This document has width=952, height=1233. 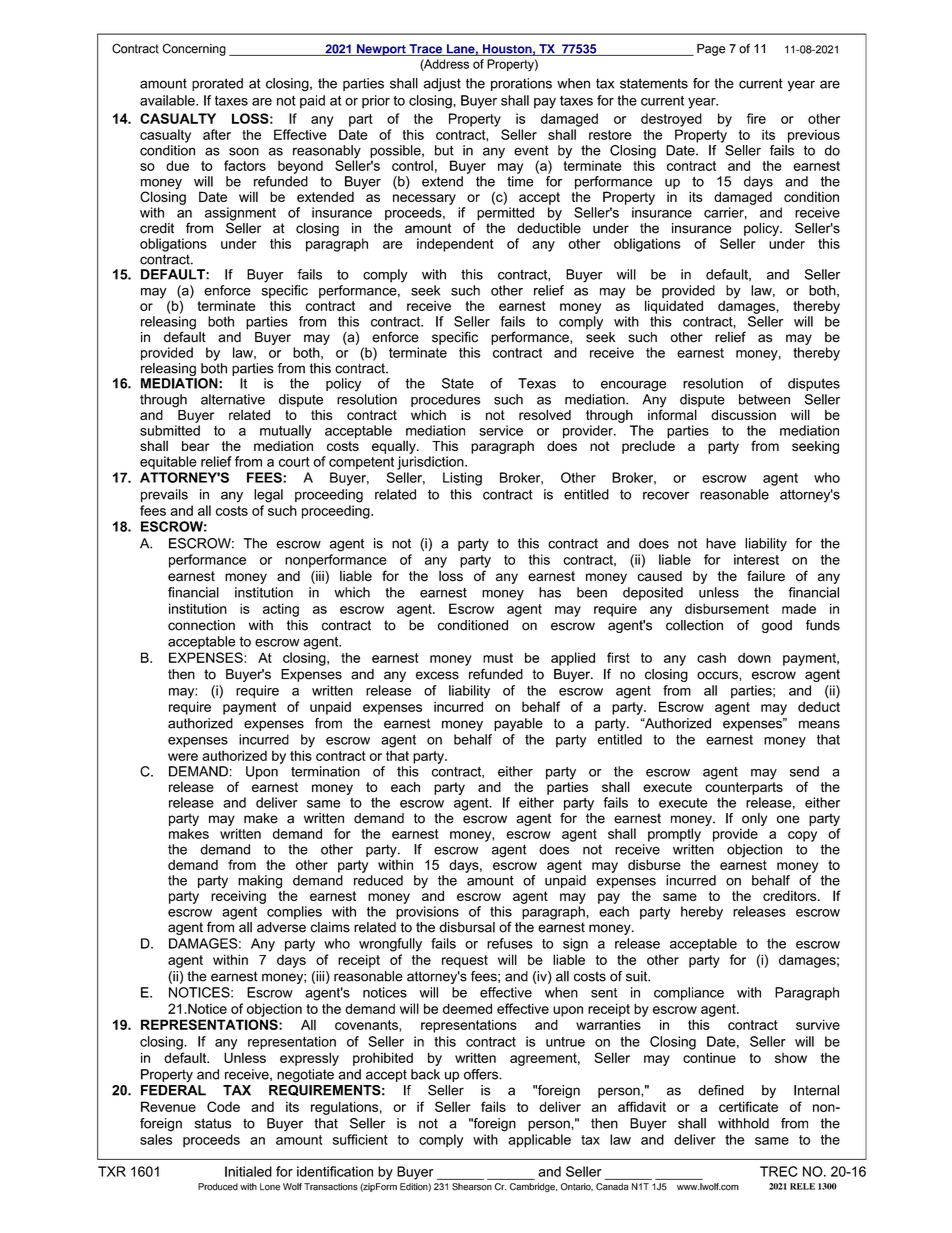 I want to click on adjust, so click(x=442, y=85).
